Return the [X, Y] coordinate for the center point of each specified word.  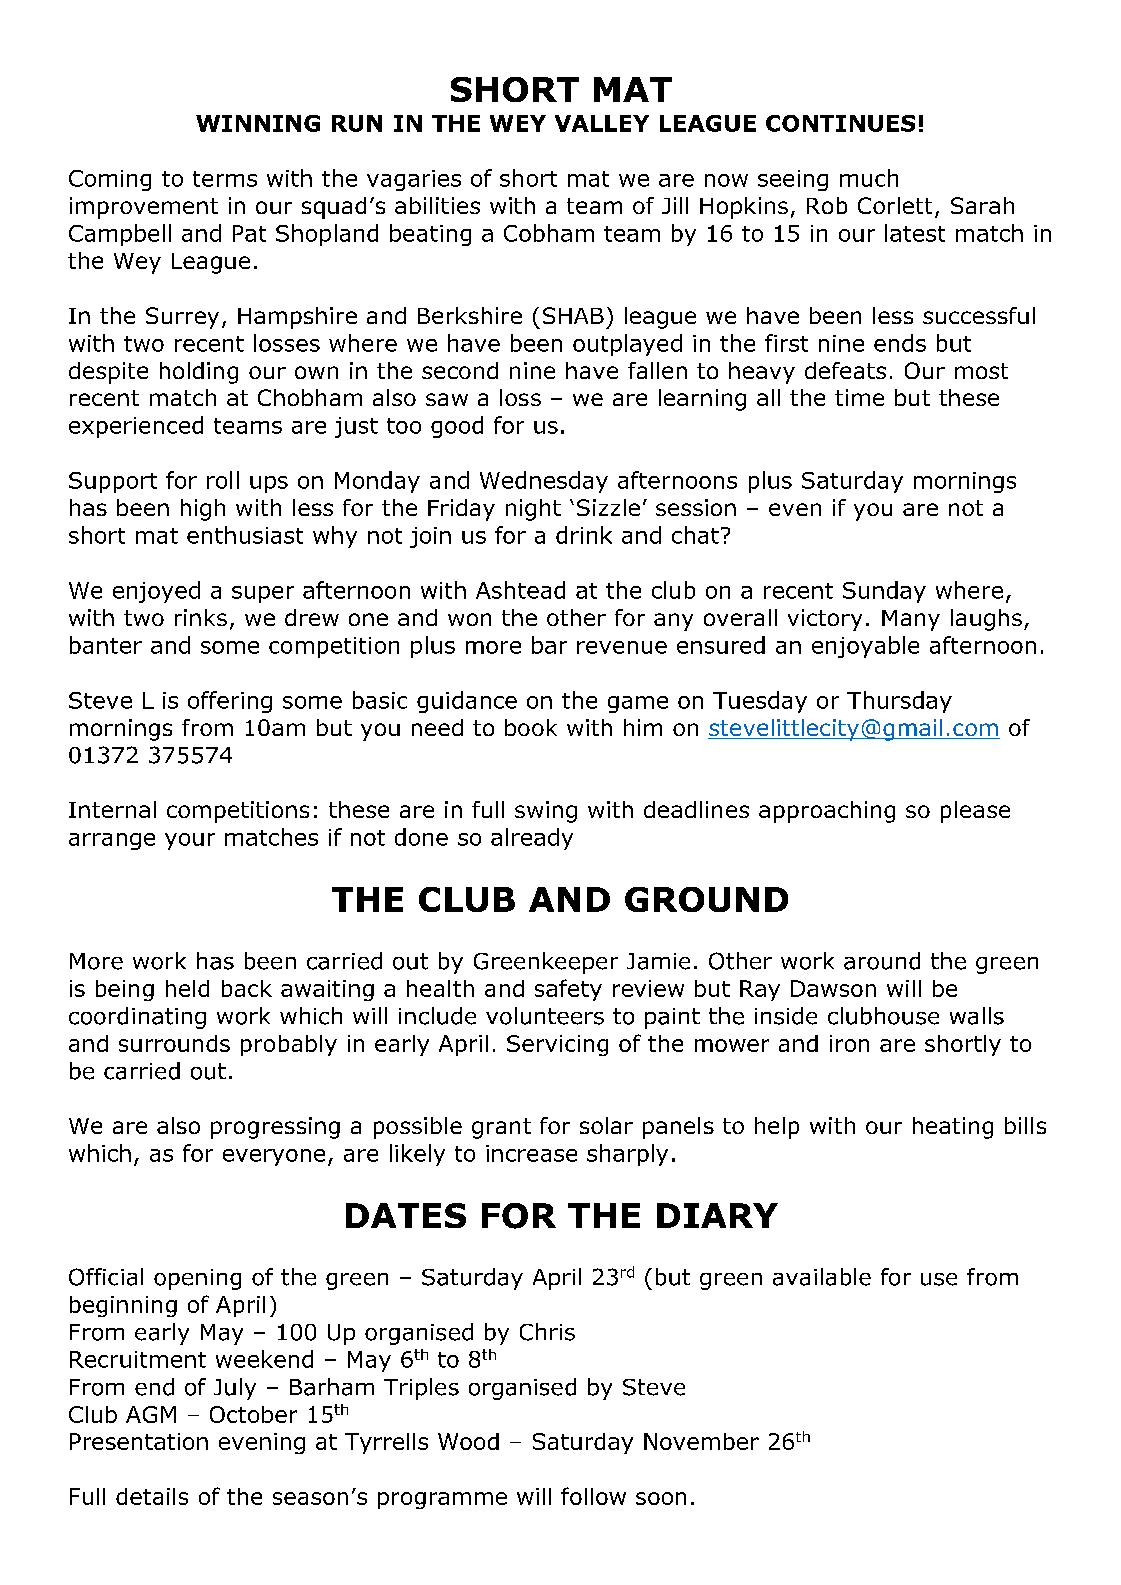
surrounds [174, 1043]
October [253, 1414]
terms [225, 179]
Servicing [557, 1045]
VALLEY [602, 123]
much [869, 178]
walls [977, 1016]
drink [584, 535]
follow [593, 1496]
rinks [201, 617]
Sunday [884, 592]
